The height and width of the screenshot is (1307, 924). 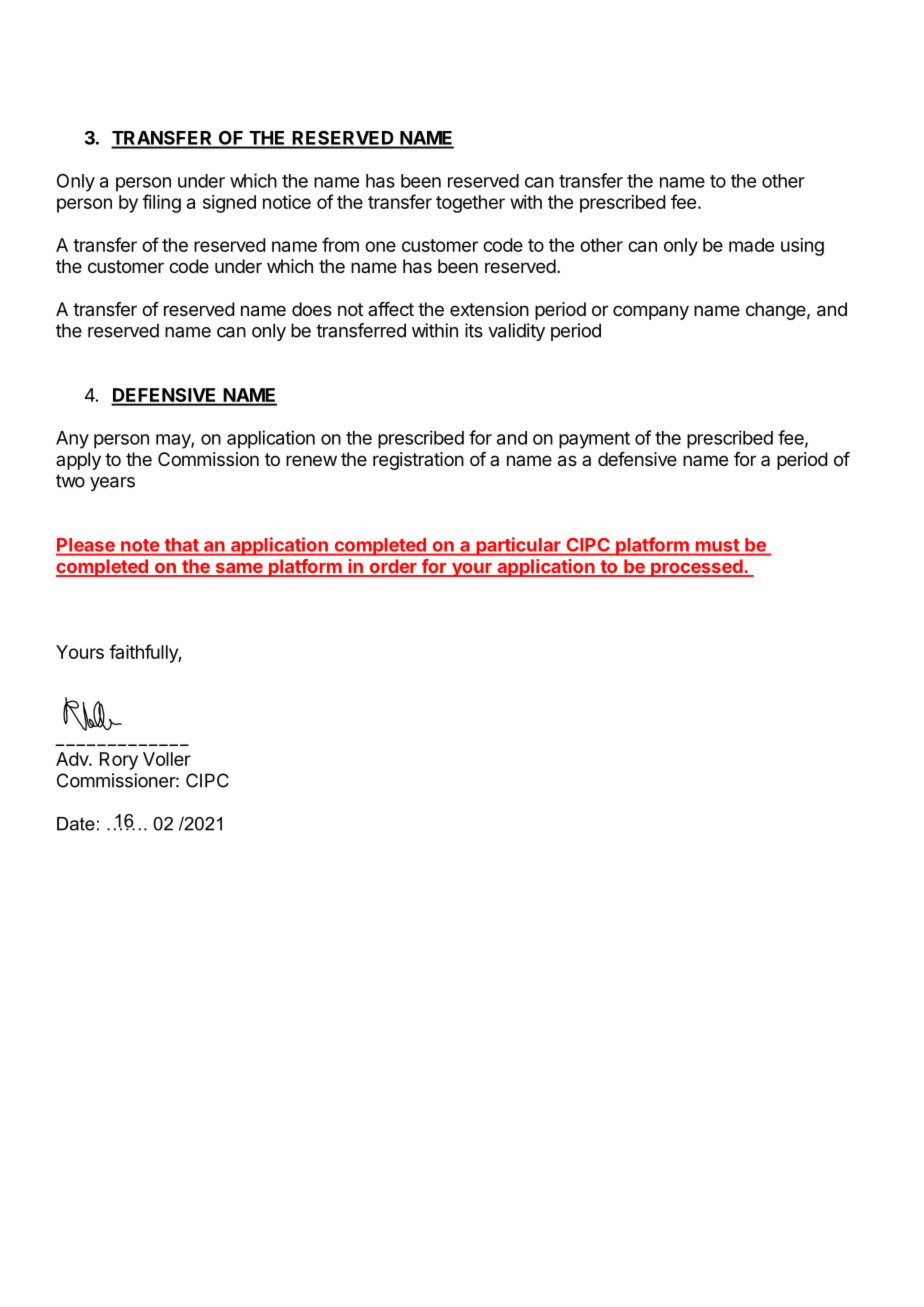 What do you see at coordinates (470, 204) in the screenshot?
I see `together` at bounding box center [470, 204].
